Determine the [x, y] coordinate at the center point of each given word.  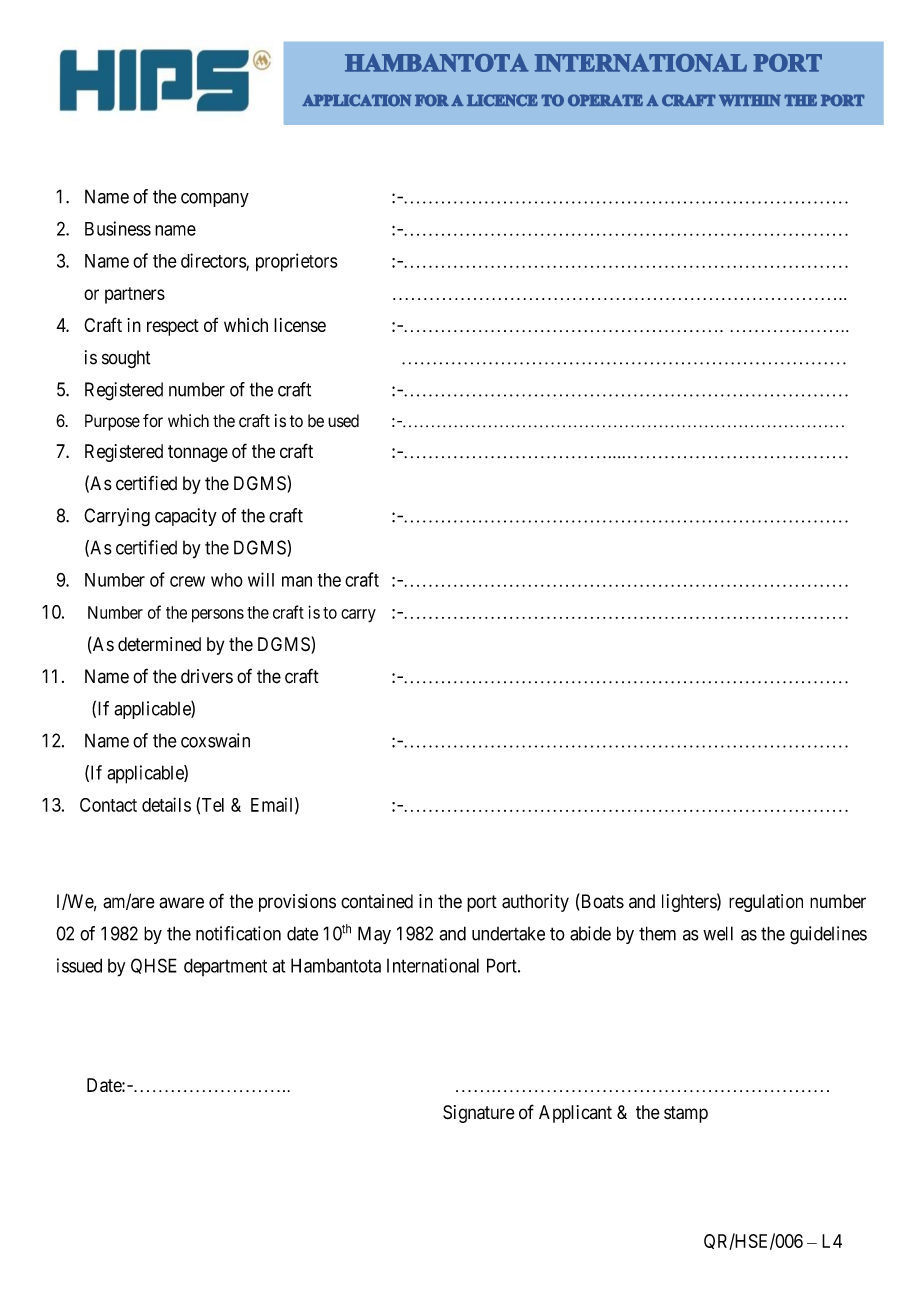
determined [159, 644]
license [300, 325]
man [297, 581]
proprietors [297, 262]
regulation [766, 903]
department [225, 967]
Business [118, 228]
